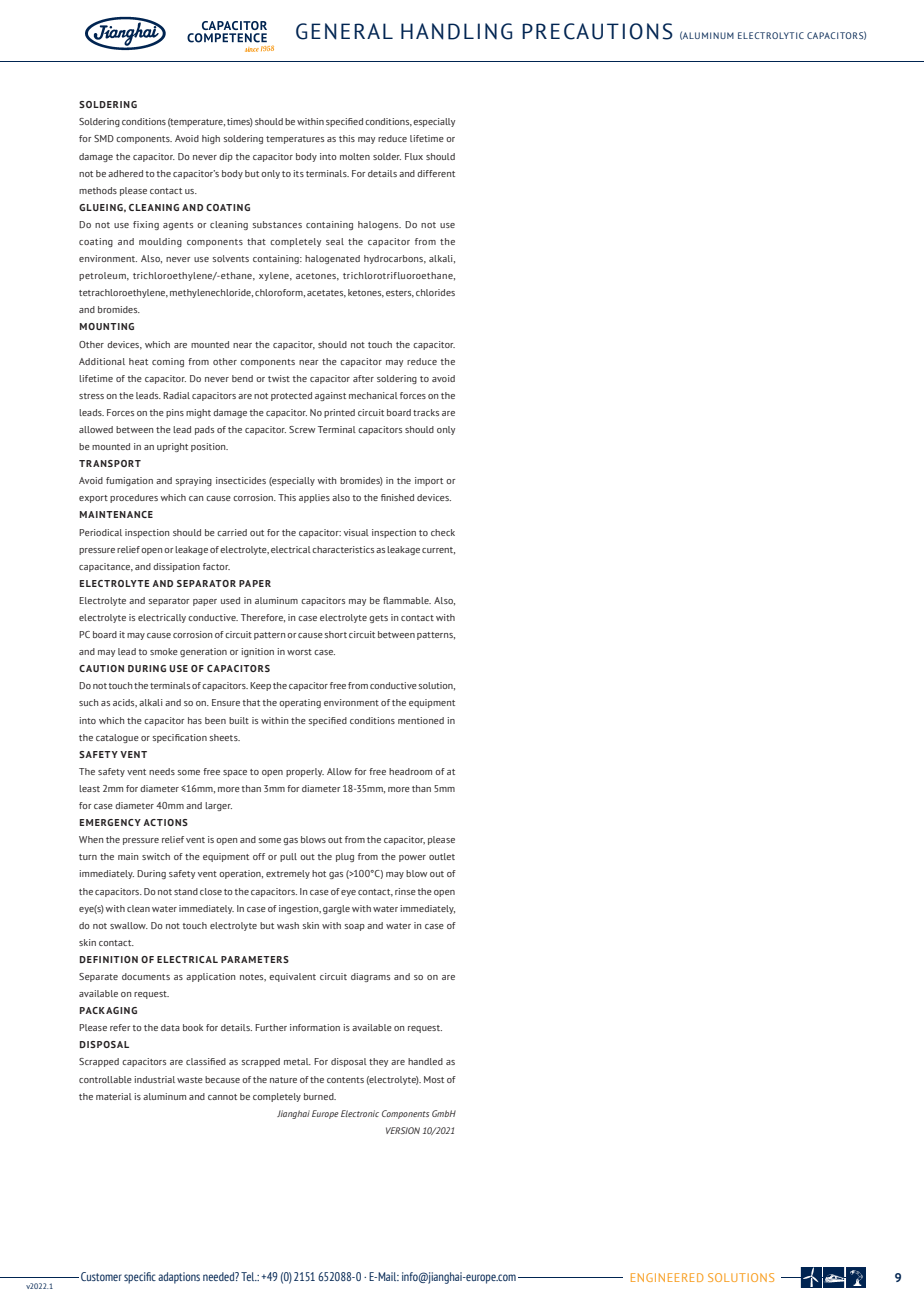 This document has width=924, height=1308. Describe the element at coordinates (179, 1278) in the document. I see `adaptions` at that location.
